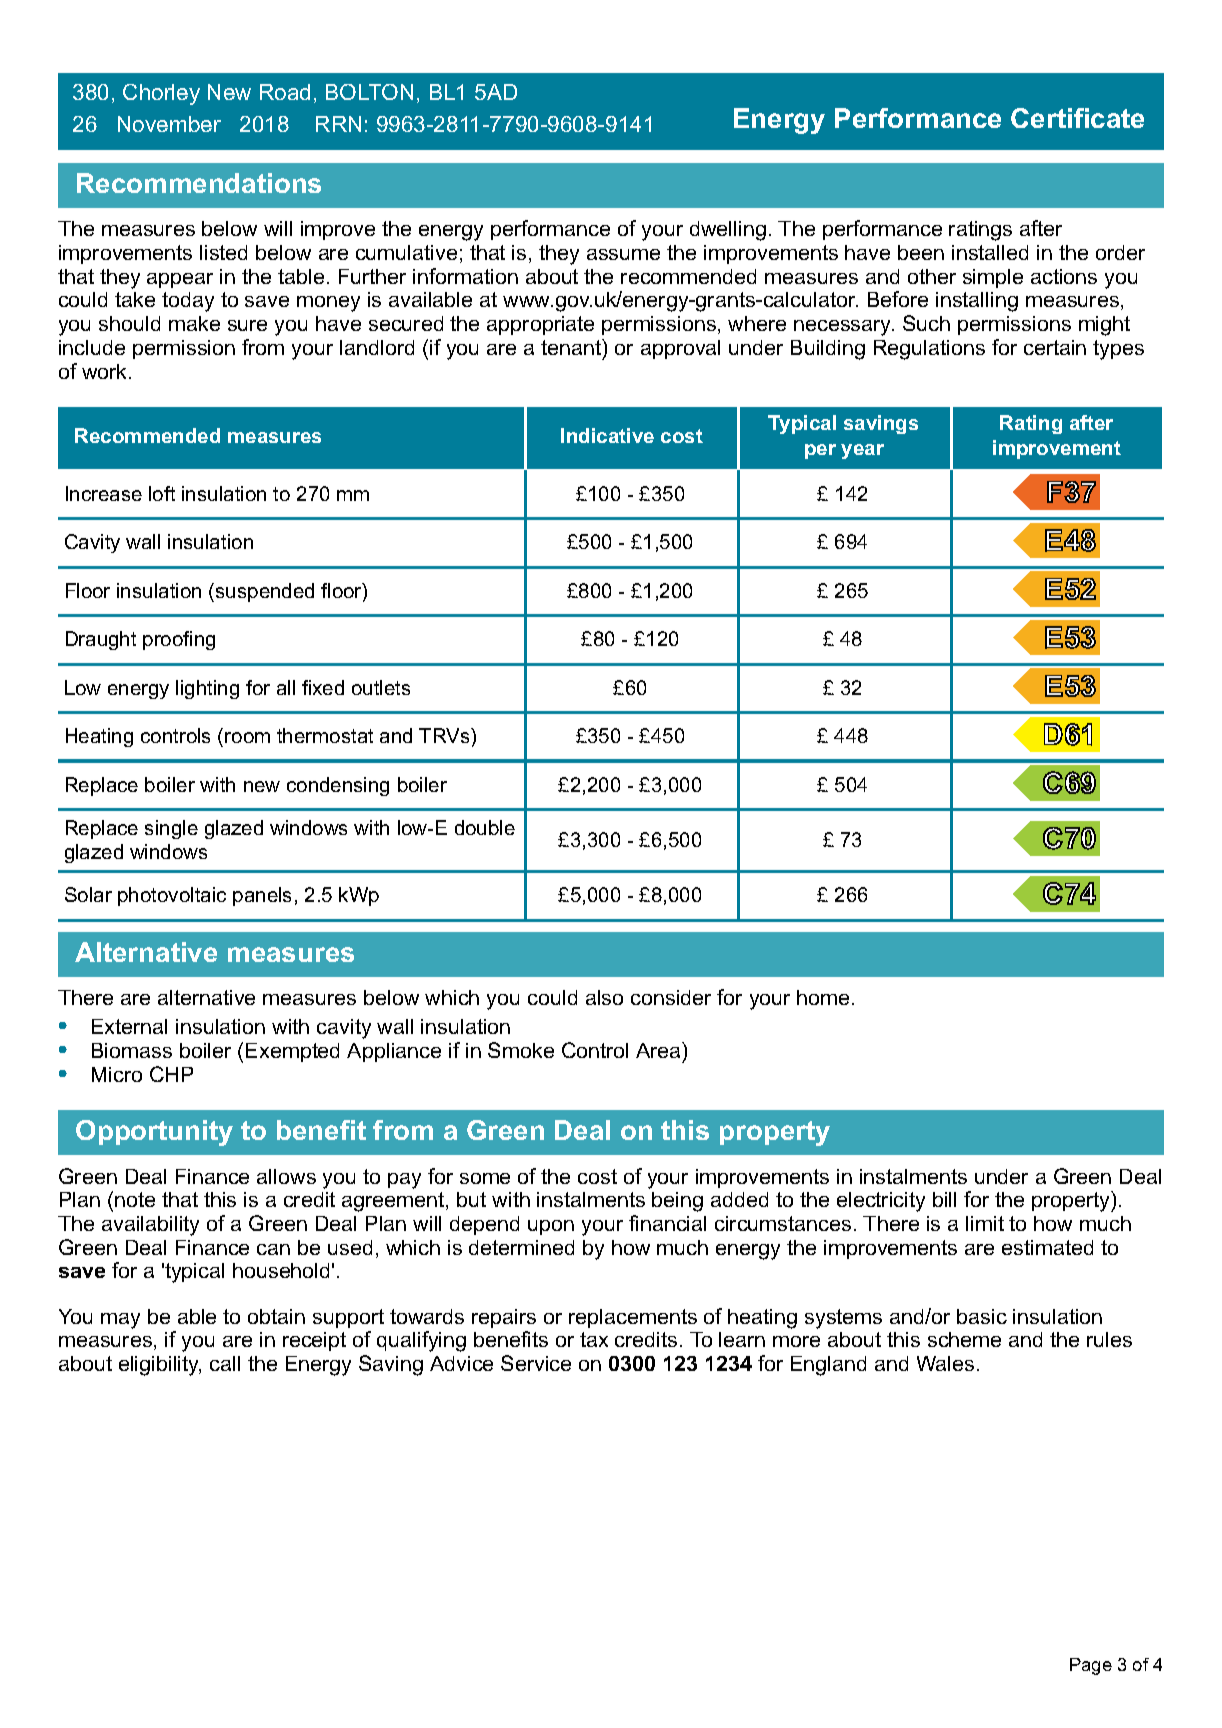 The image size is (1222, 1728). What do you see at coordinates (169, 124) in the document?
I see `November` at bounding box center [169, 124].
